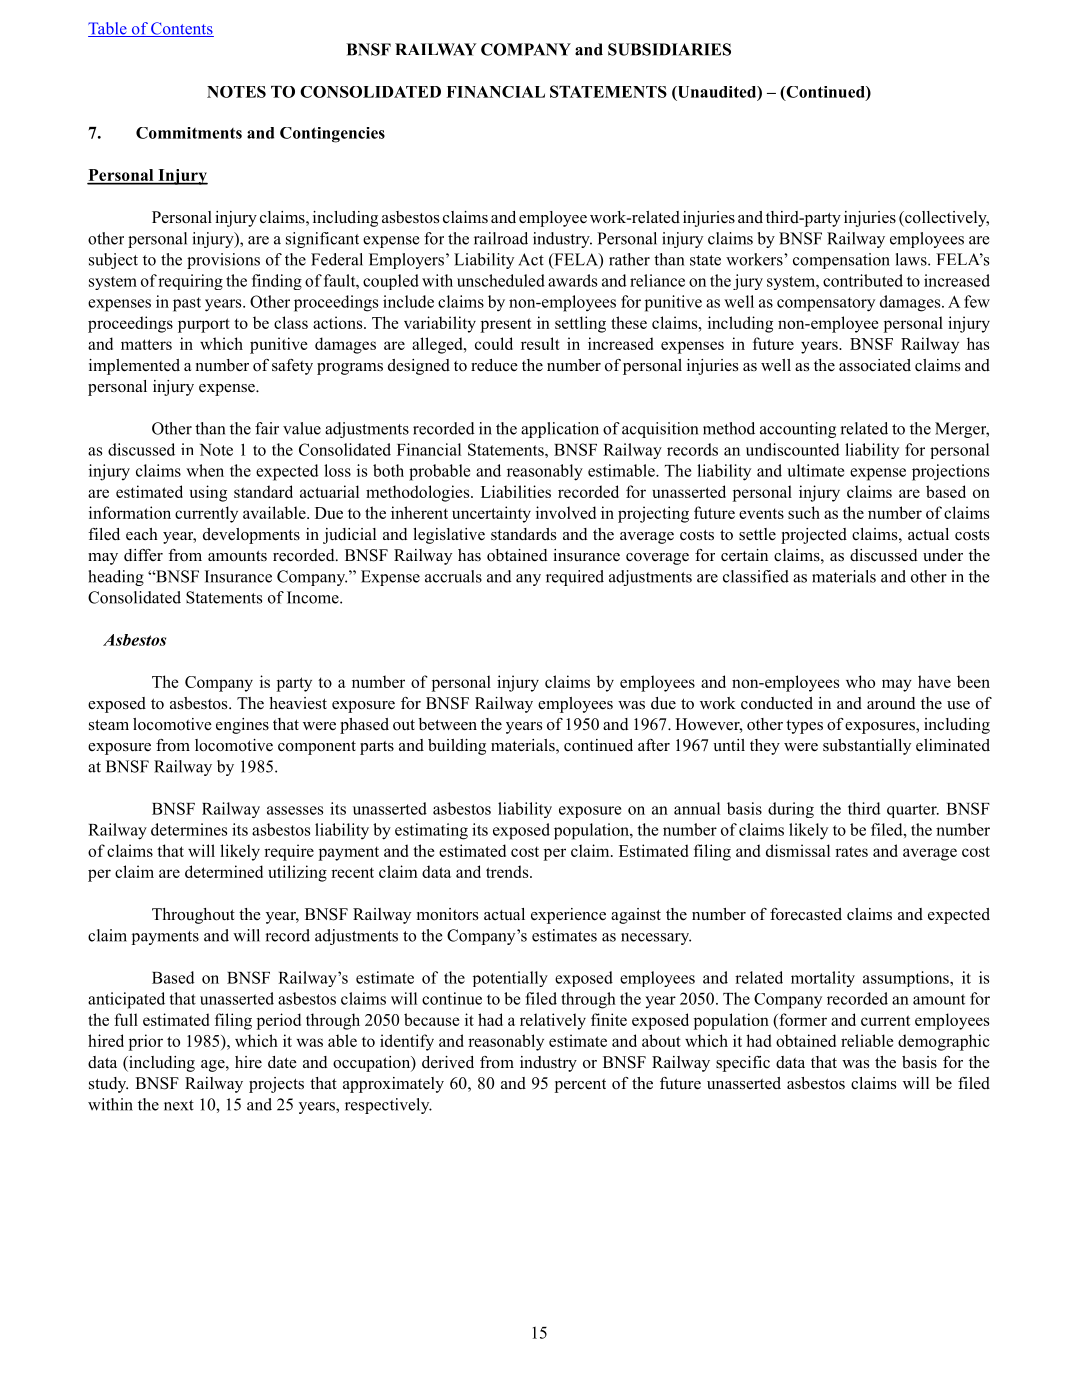 The image size is (1078, 1394). What do you see at coordinates (179, 1105) in the screenshot?
I see `next` at bounding box center [179, 1105].
